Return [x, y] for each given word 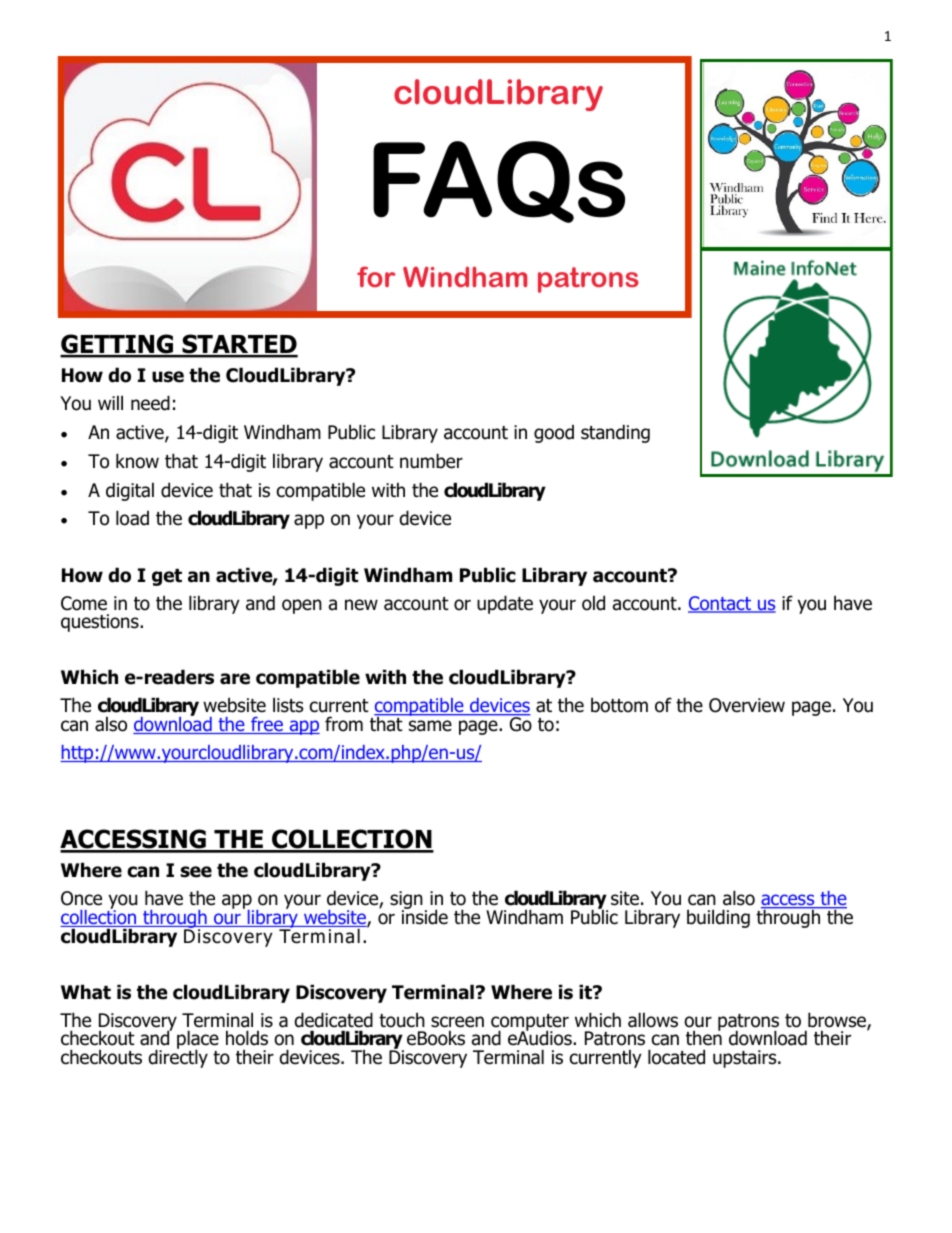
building [718, 918]
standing [615, 433]
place [198, 1041]
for [376, 276]
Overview [747, 705]
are [235, 679]
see [196, 872]
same [430, 726]
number [431, 461]
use [168, 377]
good [554, 434]
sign [406, 901]
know [137, 461]
